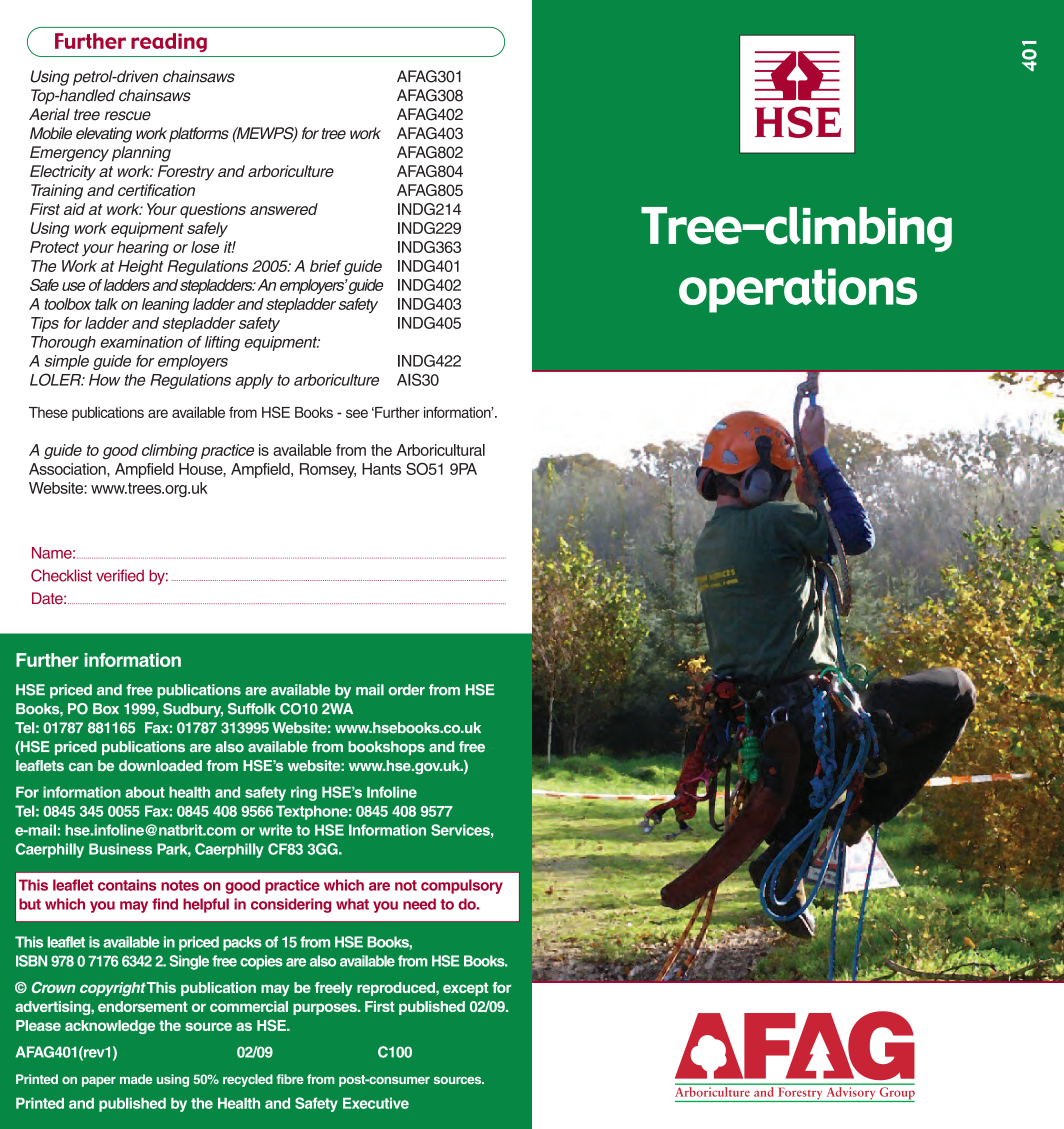 The width and height of the document is (1064, 1129). I want to click on made, so click(136, 1079).
